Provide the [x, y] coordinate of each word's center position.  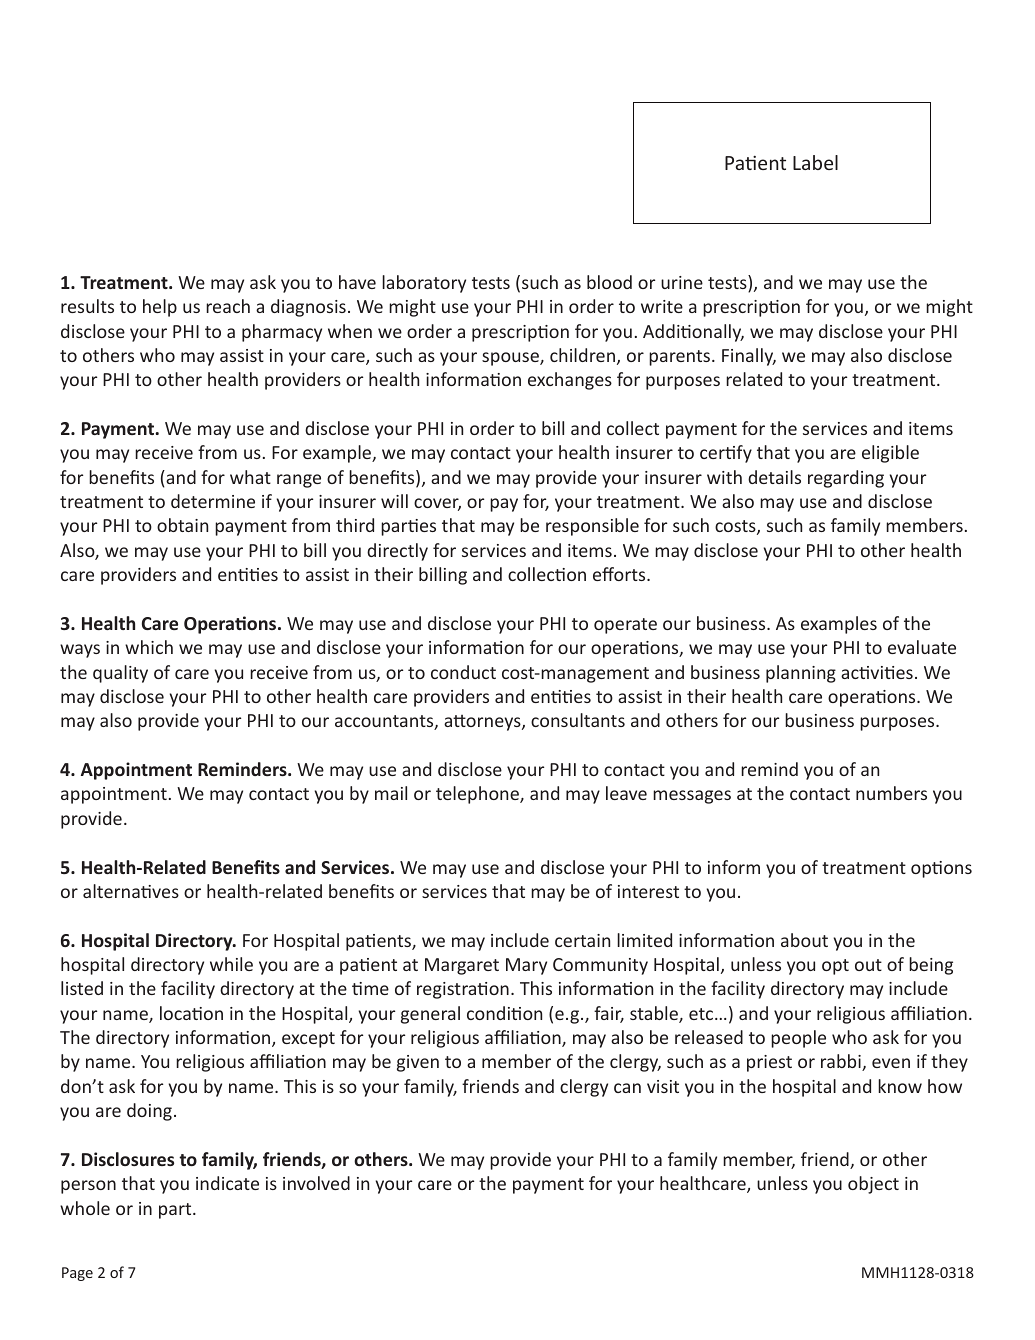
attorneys [483, 723]
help [160, 308]
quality [120, 674]
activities [877, 672]
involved [316, 1183]
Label [815, 162]
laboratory [424, 284]
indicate [227, 1183]
